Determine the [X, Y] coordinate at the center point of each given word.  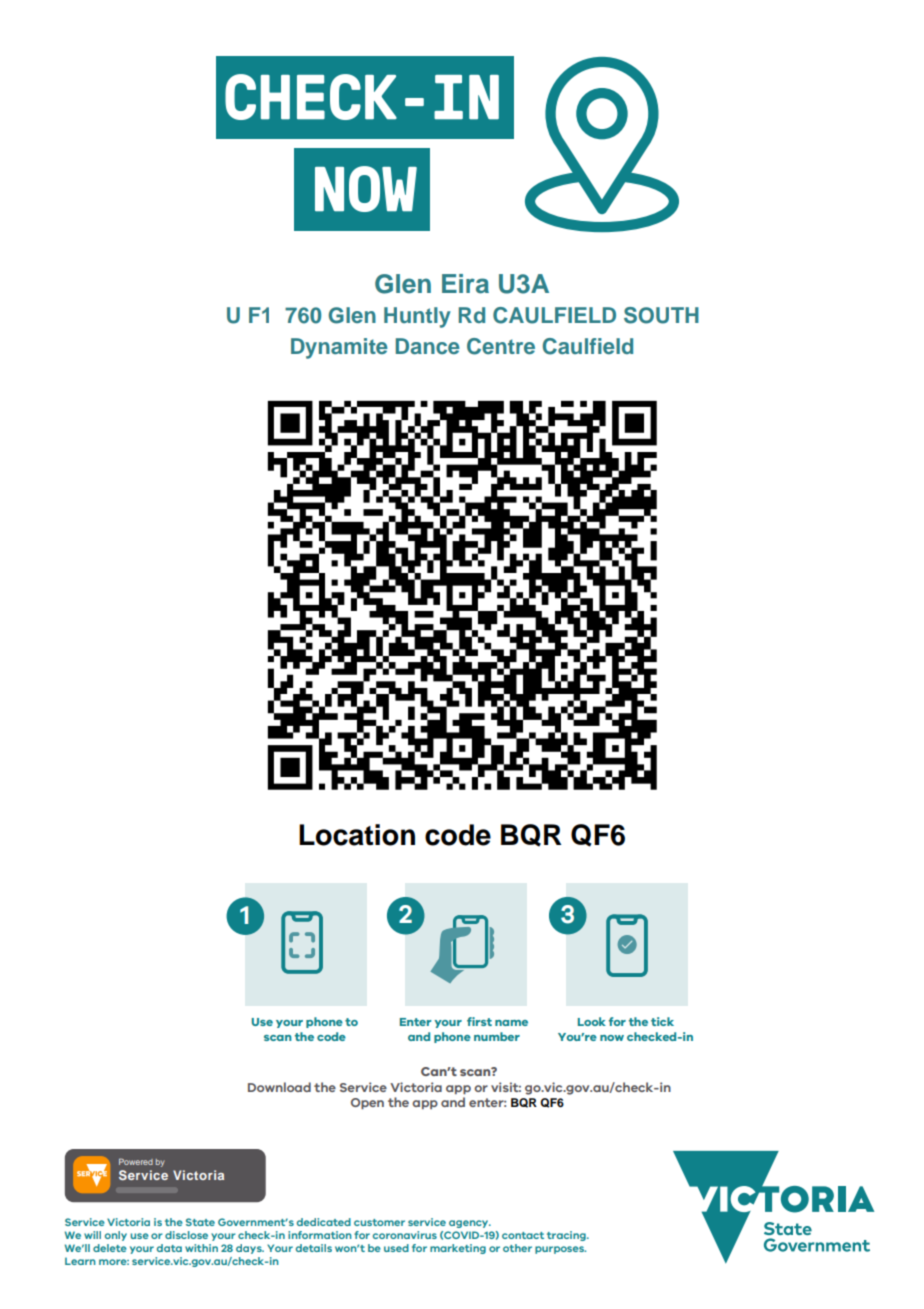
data [169, 1248]
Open [367, 1103]
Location [357, 835]
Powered [136, 1161]
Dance [428, 346]
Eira [465, 284]
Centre [501, 346]
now [612, 1038]
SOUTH [661, 315]
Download [279, 1087]
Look [592, 1021]
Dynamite [339, 348]
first [479, 1021]
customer [379, 1222]
